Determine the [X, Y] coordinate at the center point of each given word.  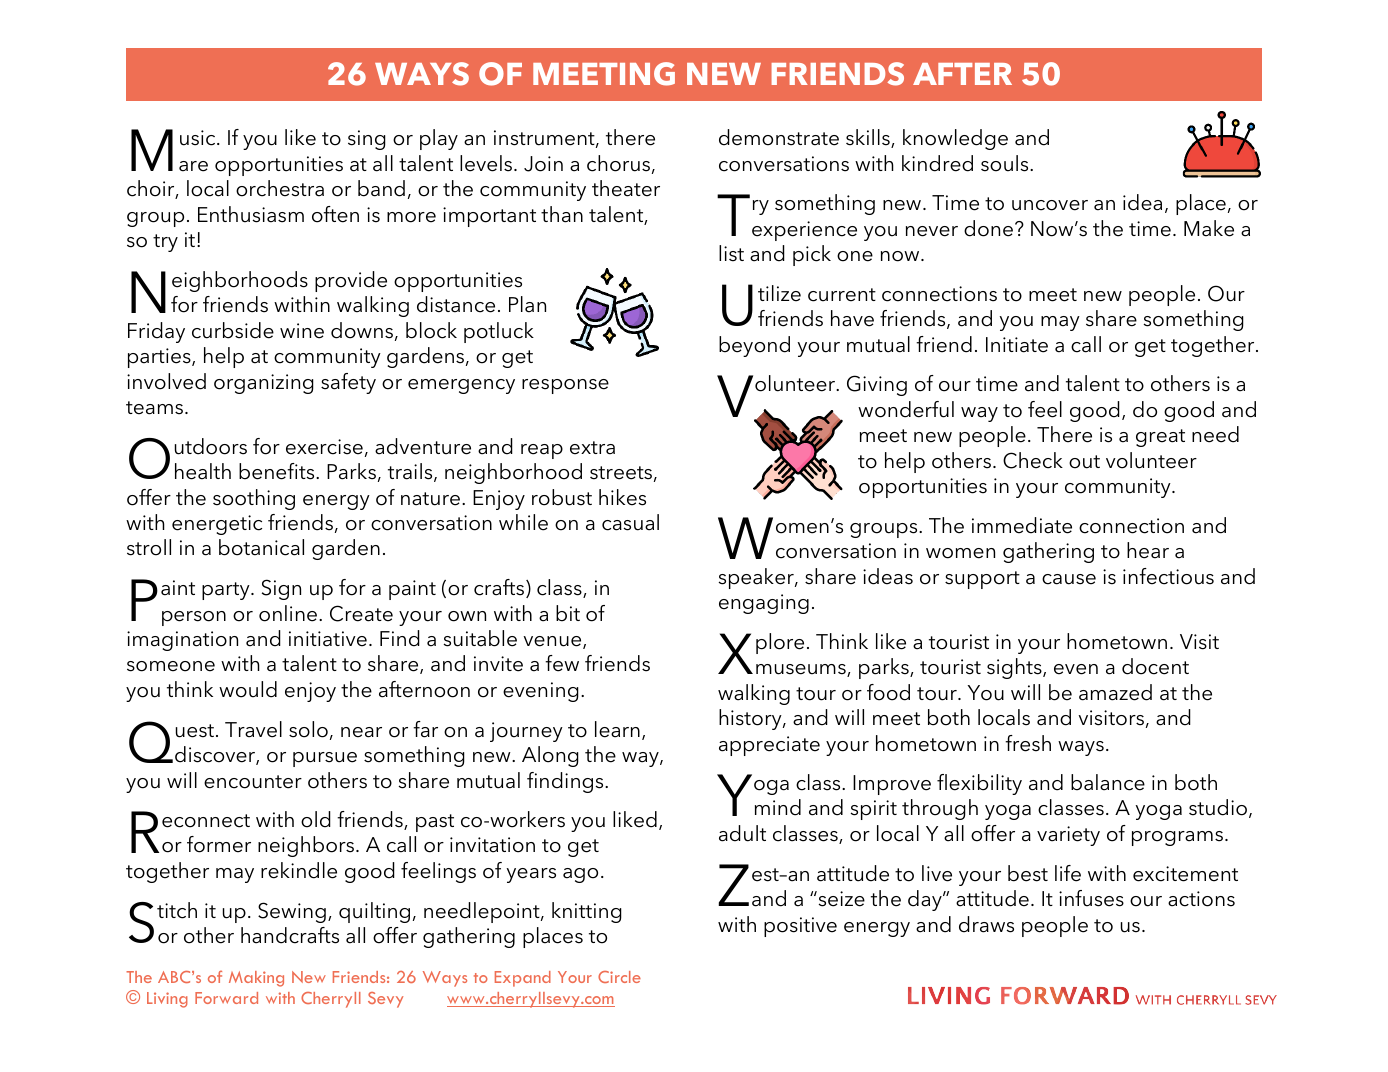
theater [626, 188]
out [1084, 462]
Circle [619, 977]
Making [256, 979]
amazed [1115, 692]
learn [617, 729]
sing [367, 140]
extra [592, 448]
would [248, 689]
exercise [324, 447]
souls [1006, 163]
